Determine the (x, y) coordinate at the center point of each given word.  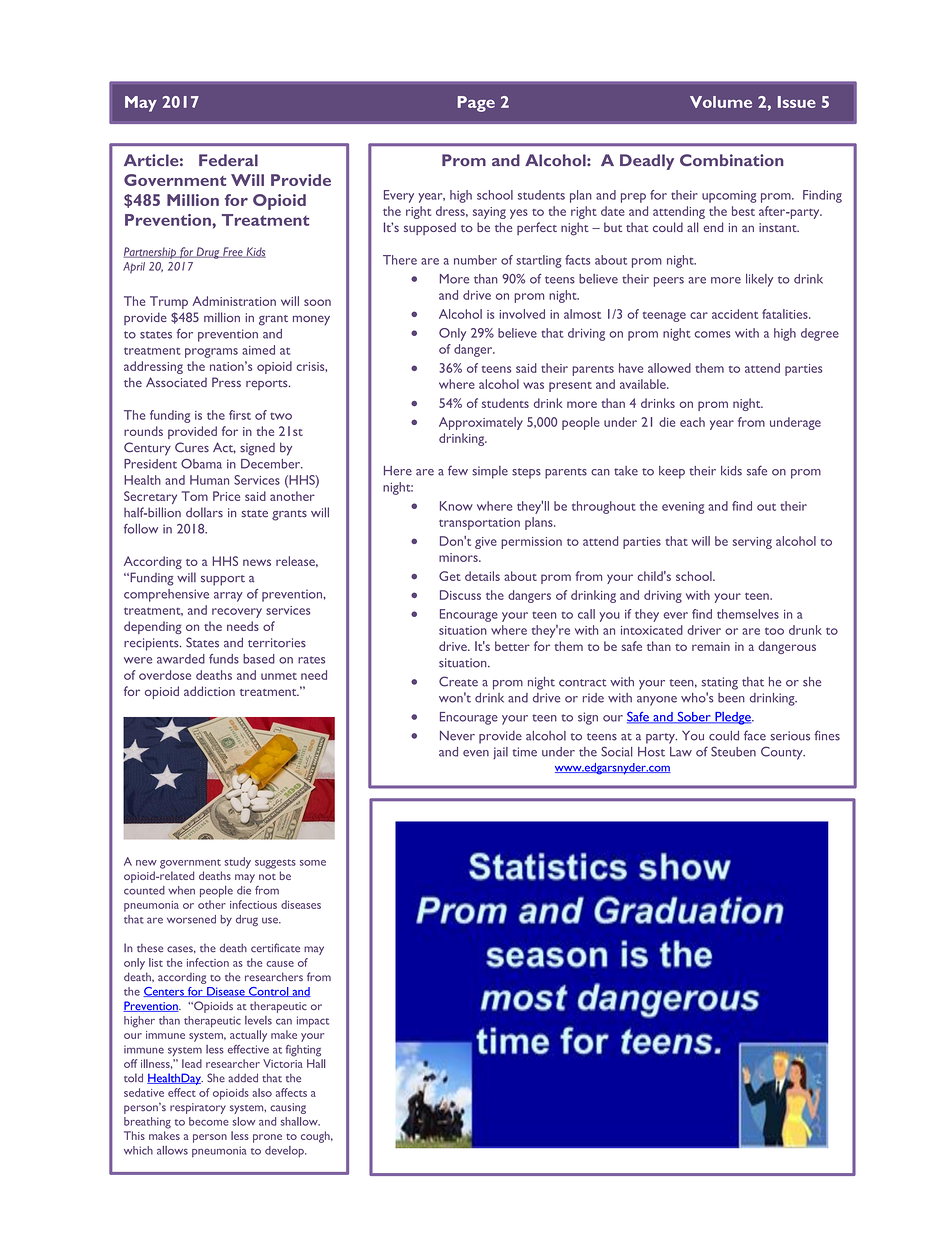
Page (476, 104)
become (209, 1121)
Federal (228, 160)
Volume (721, 102)
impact (313, 1022)
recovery (237, 613)
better (512, 646)
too (774, 631)
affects (291, 1092)
